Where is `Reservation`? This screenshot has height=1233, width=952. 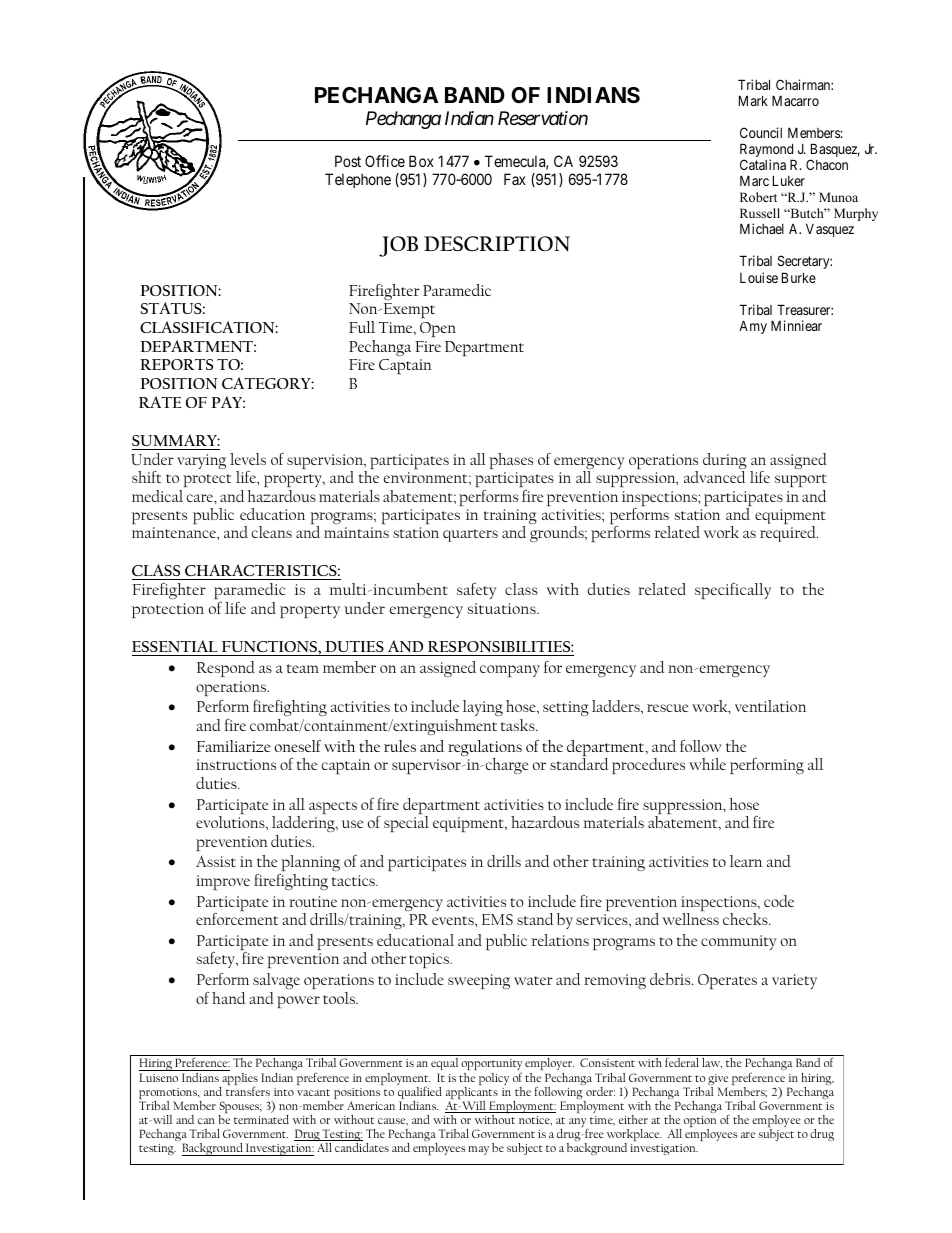 Reservation is located at coordinates (543, 118).
